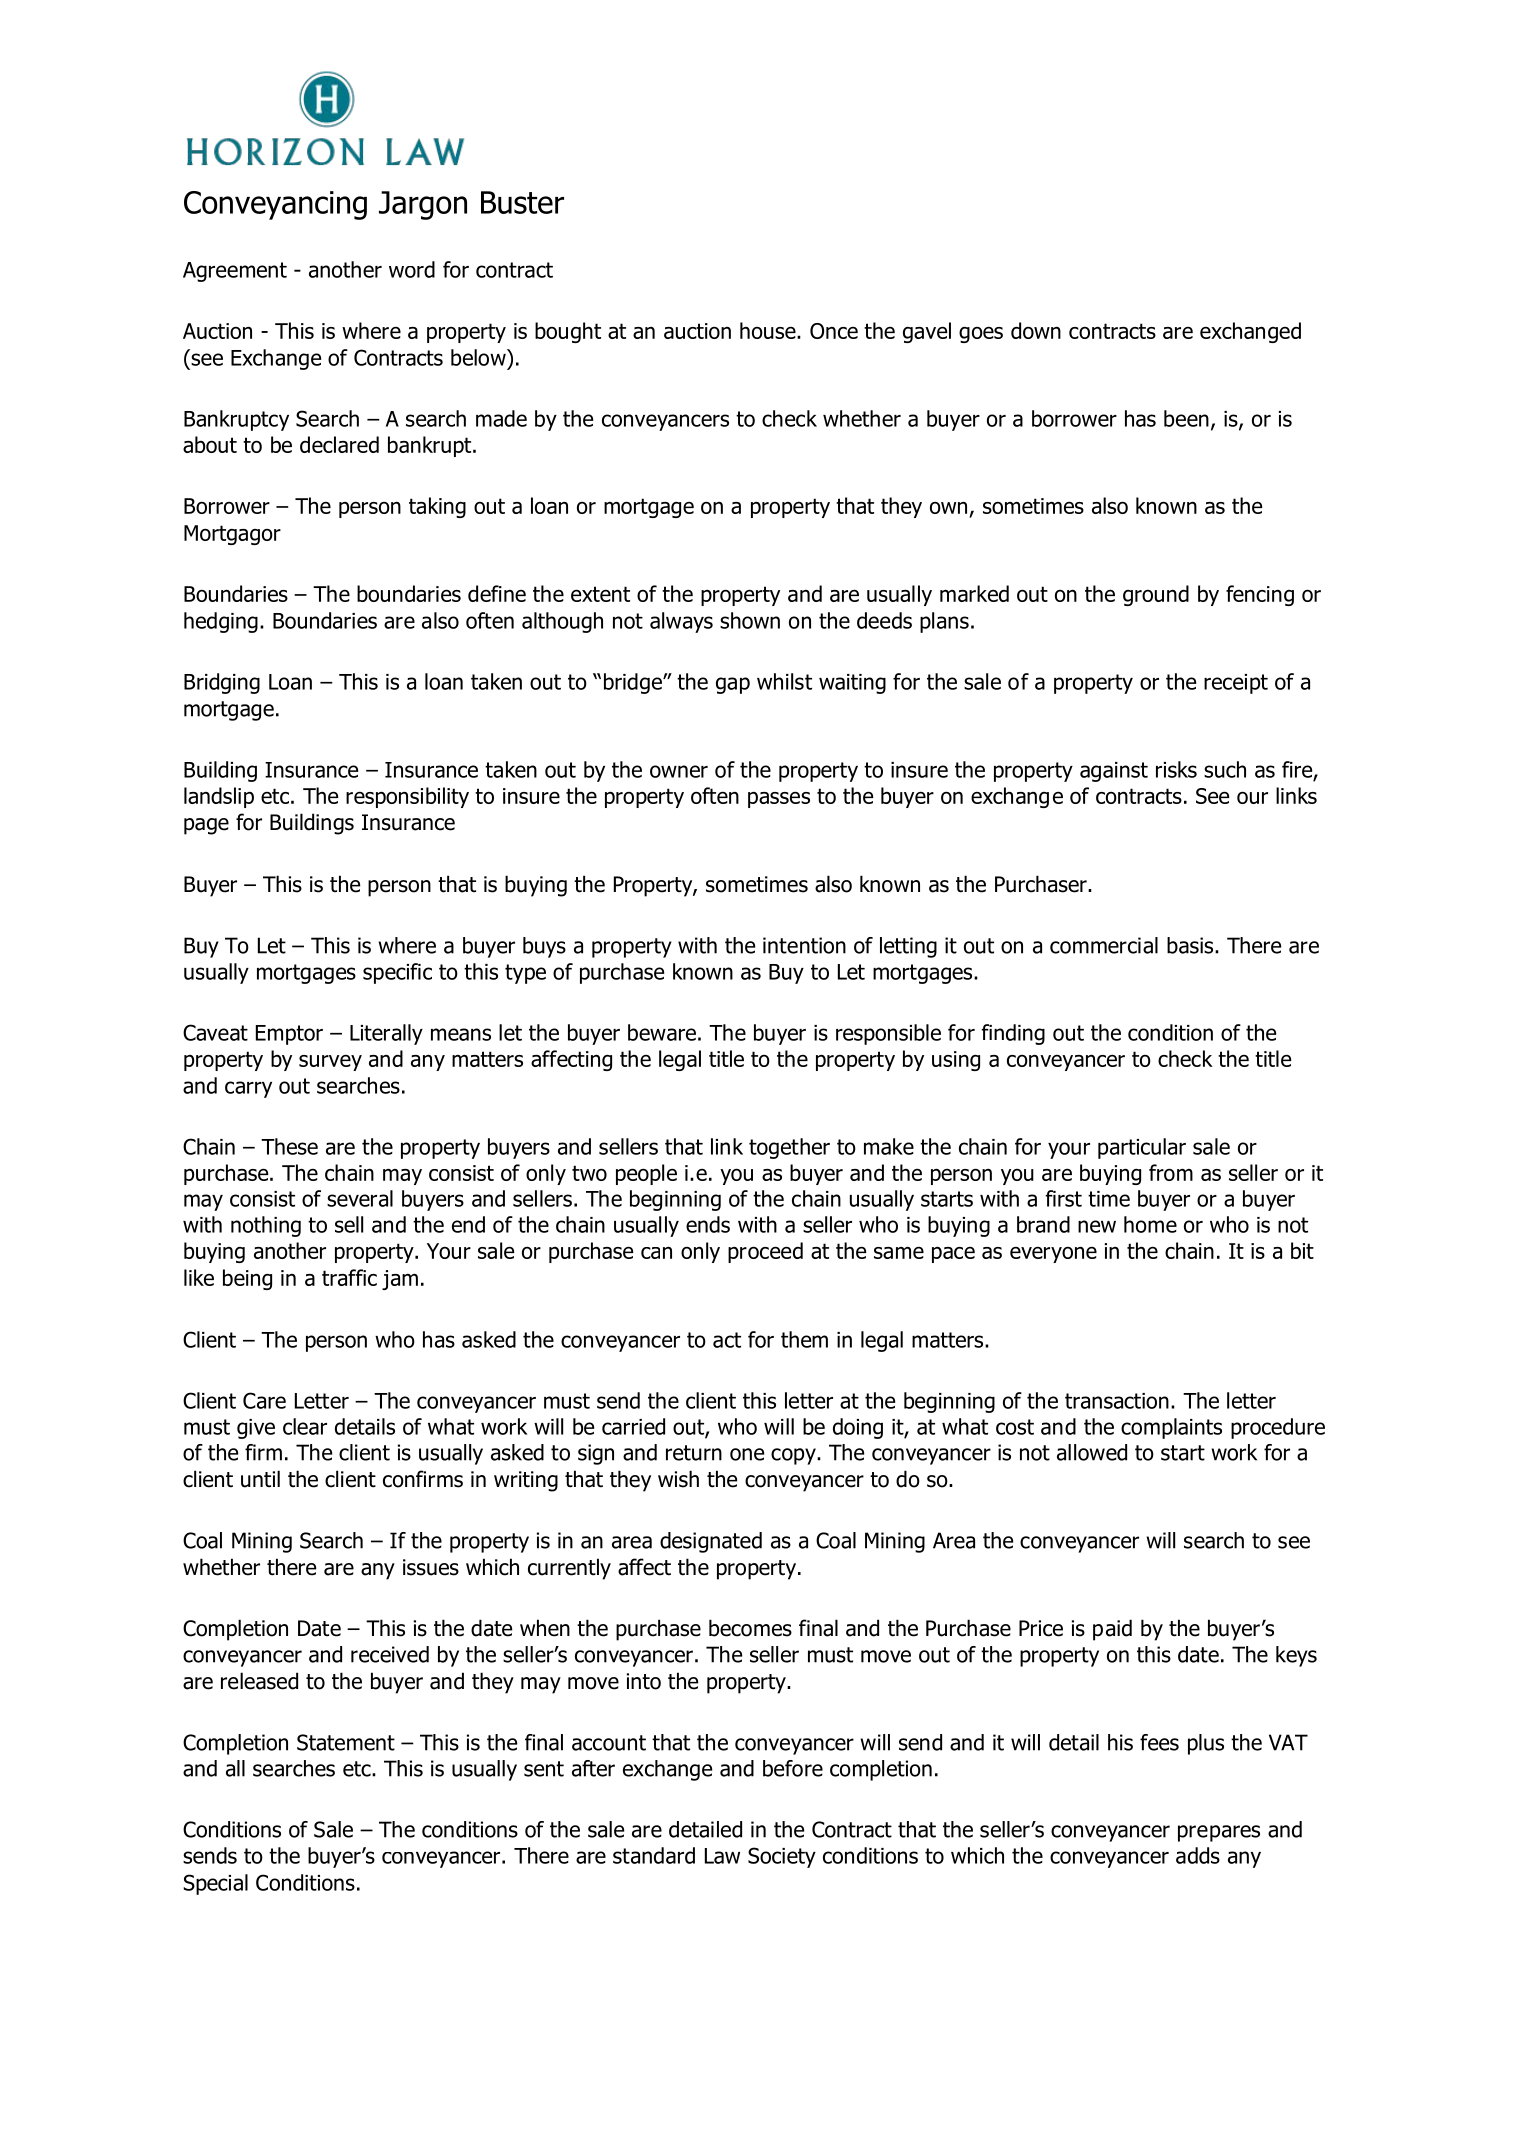  Describe the element at coordinates (346, 1742) in the document. I see `Statement` at that location.
